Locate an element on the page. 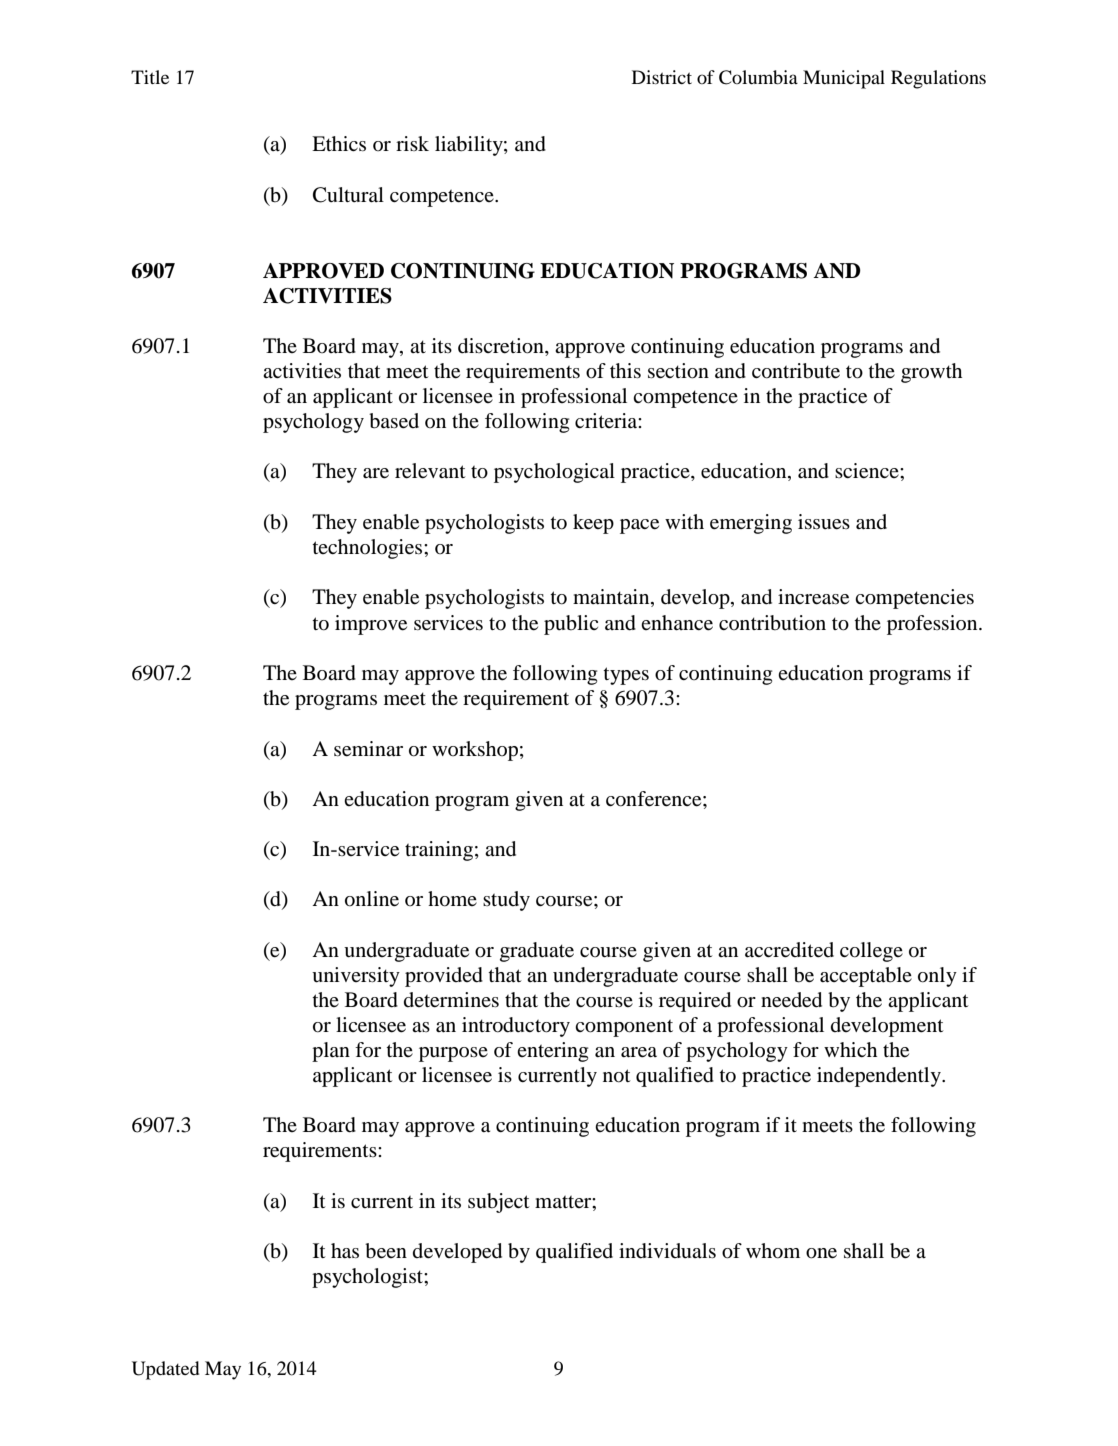 This document has height=1446, width=1118. contribution is located at coordinates (772, 623).
